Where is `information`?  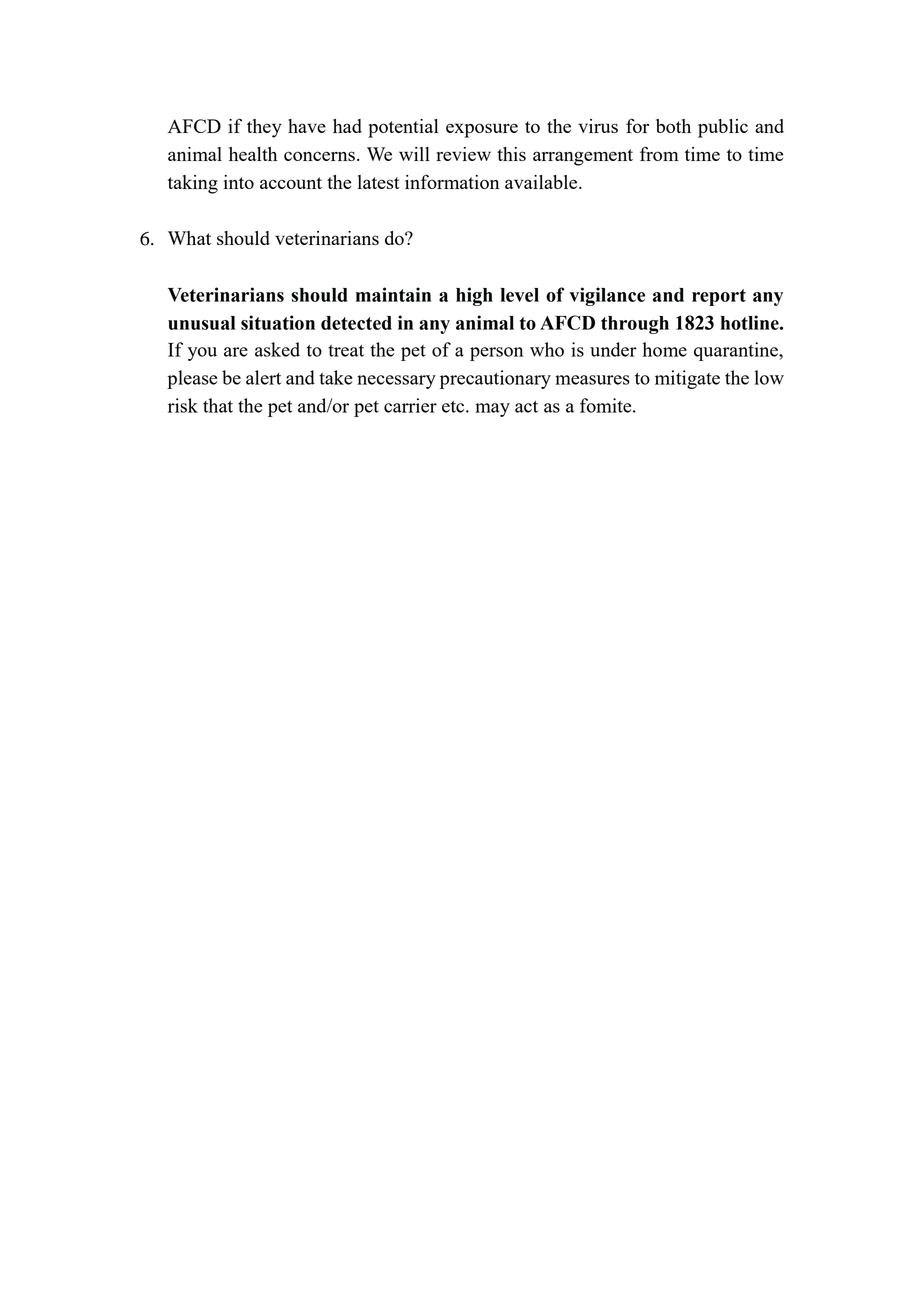 information is located at coordinates (452, 181).
